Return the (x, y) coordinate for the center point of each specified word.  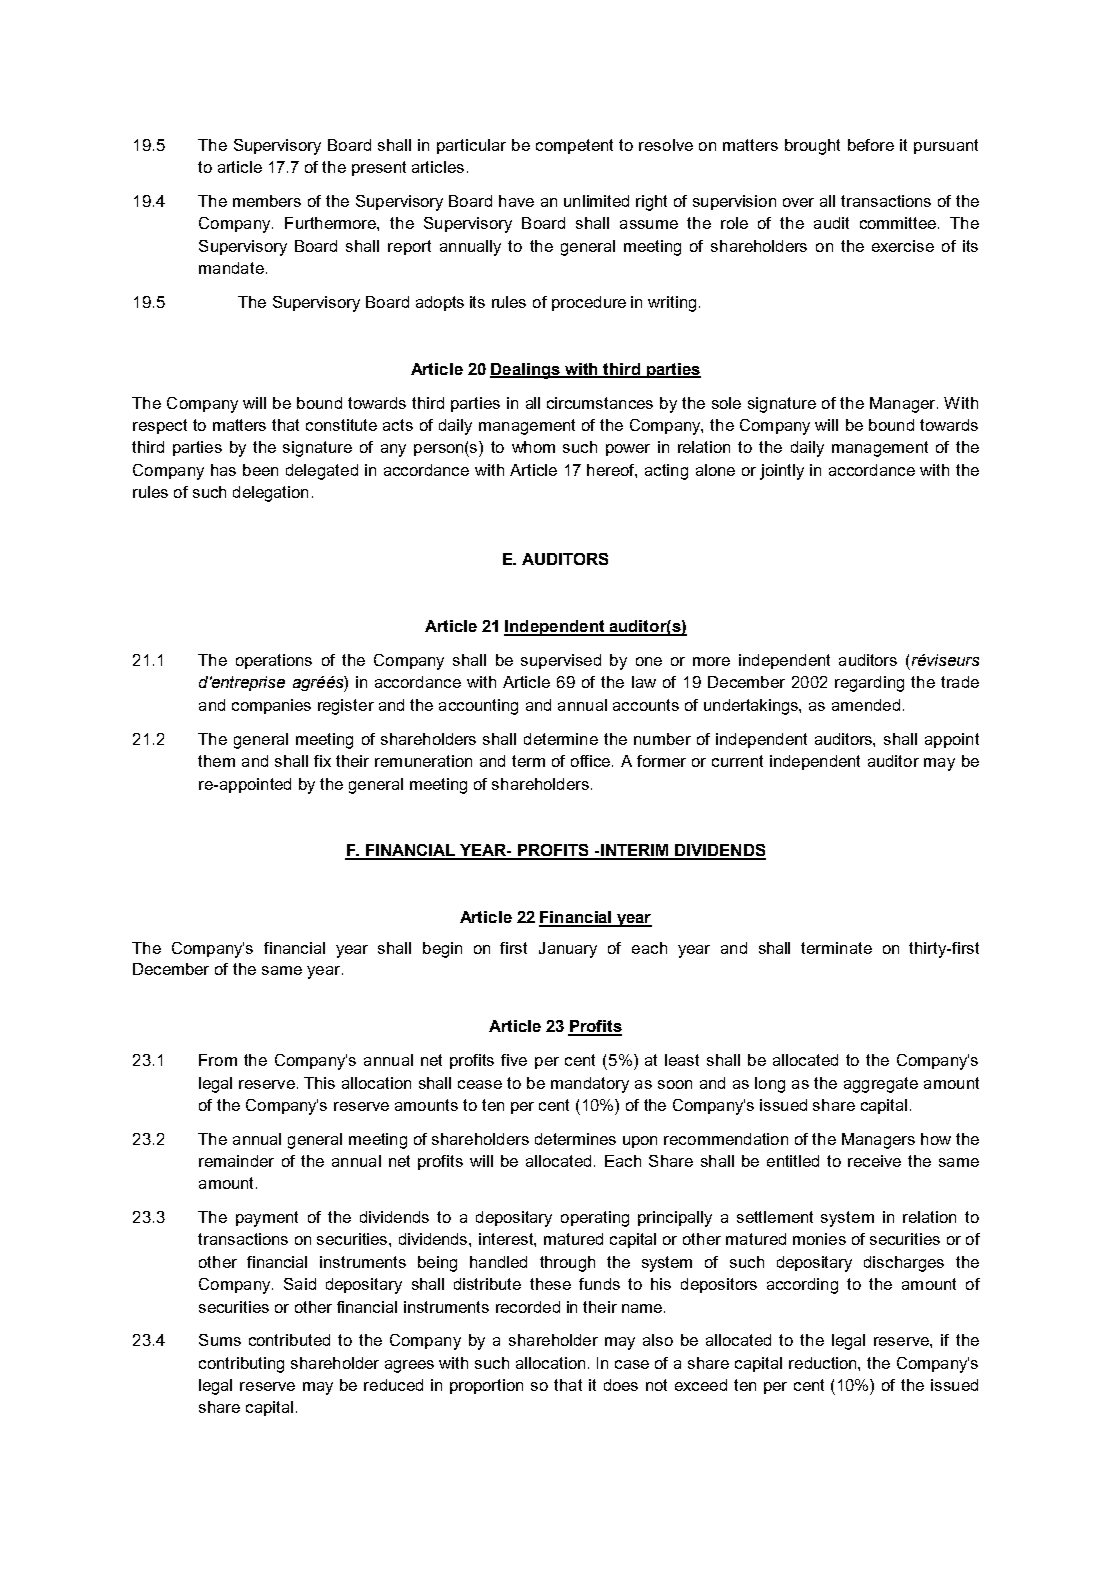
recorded (528, 1307)
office (590, 761)
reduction (824, 1363)
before (871, 145)
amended (866, 705)
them (216, 761)
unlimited (596, 201)
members (267, 201)
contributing (241, 1365)
